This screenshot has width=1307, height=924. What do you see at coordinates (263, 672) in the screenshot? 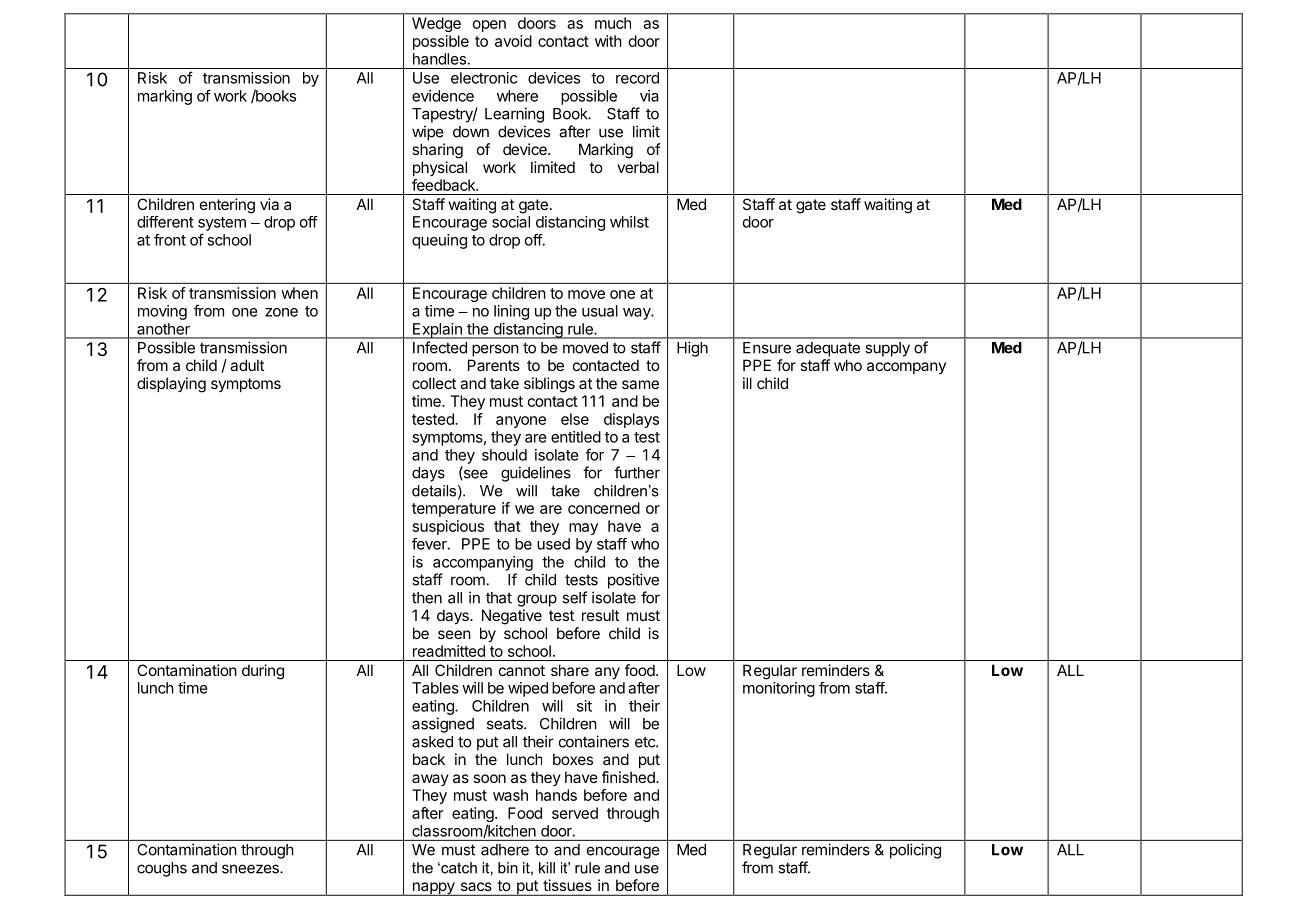
I see `during` at bounding box center [263, 672].
